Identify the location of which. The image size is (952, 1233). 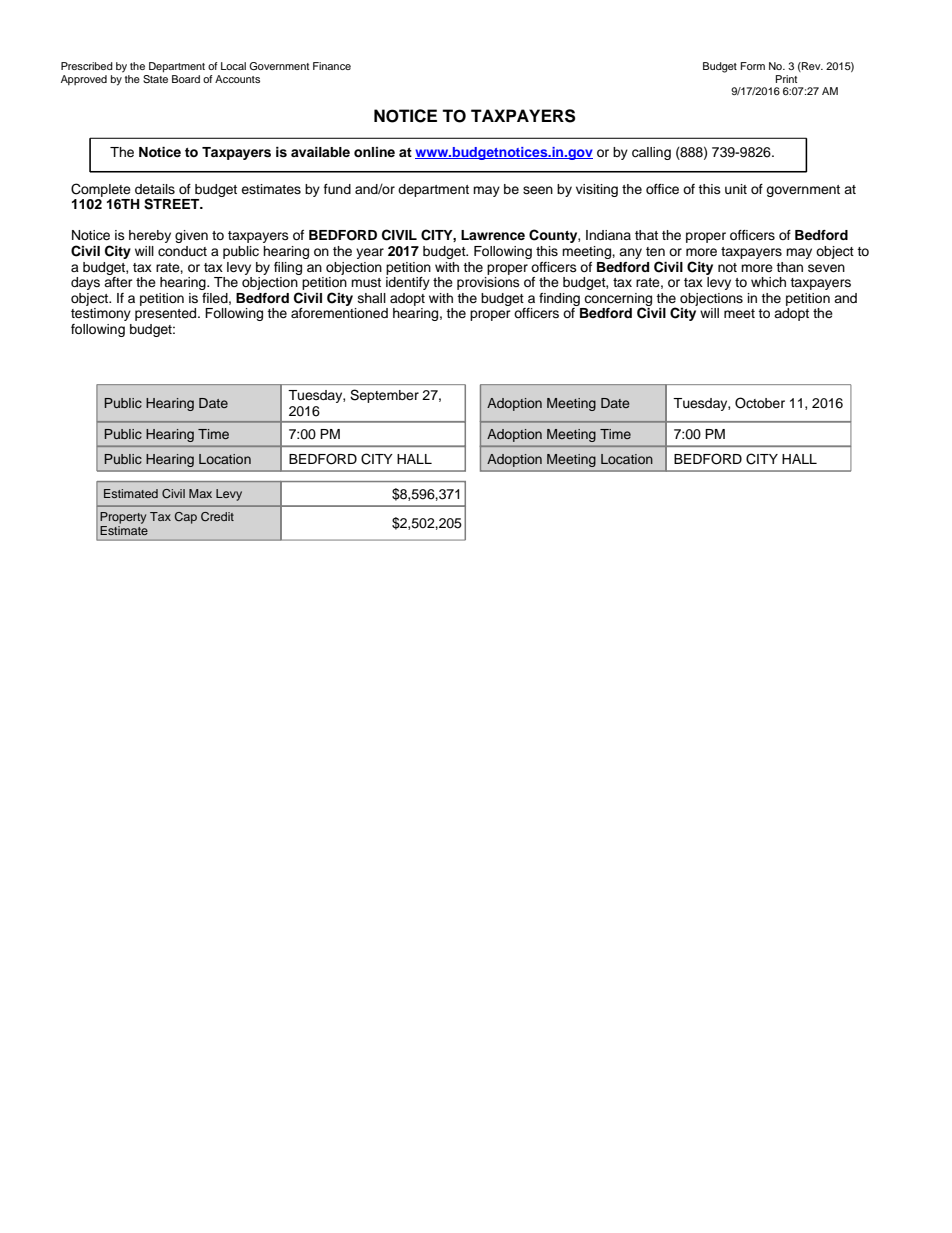
(768, 282).
